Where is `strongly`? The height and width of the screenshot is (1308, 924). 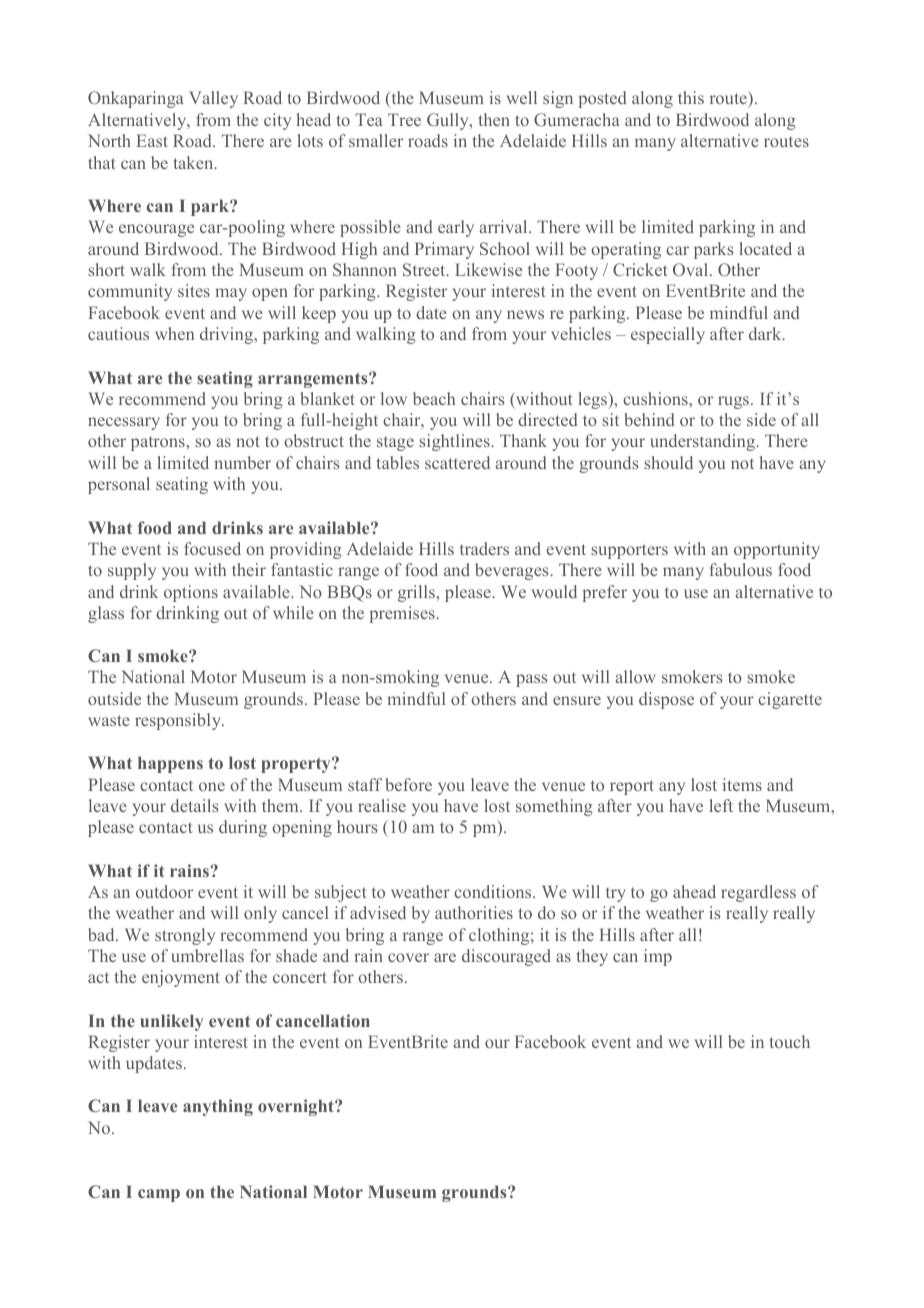
strongly is located at coordinates (185, 936).
